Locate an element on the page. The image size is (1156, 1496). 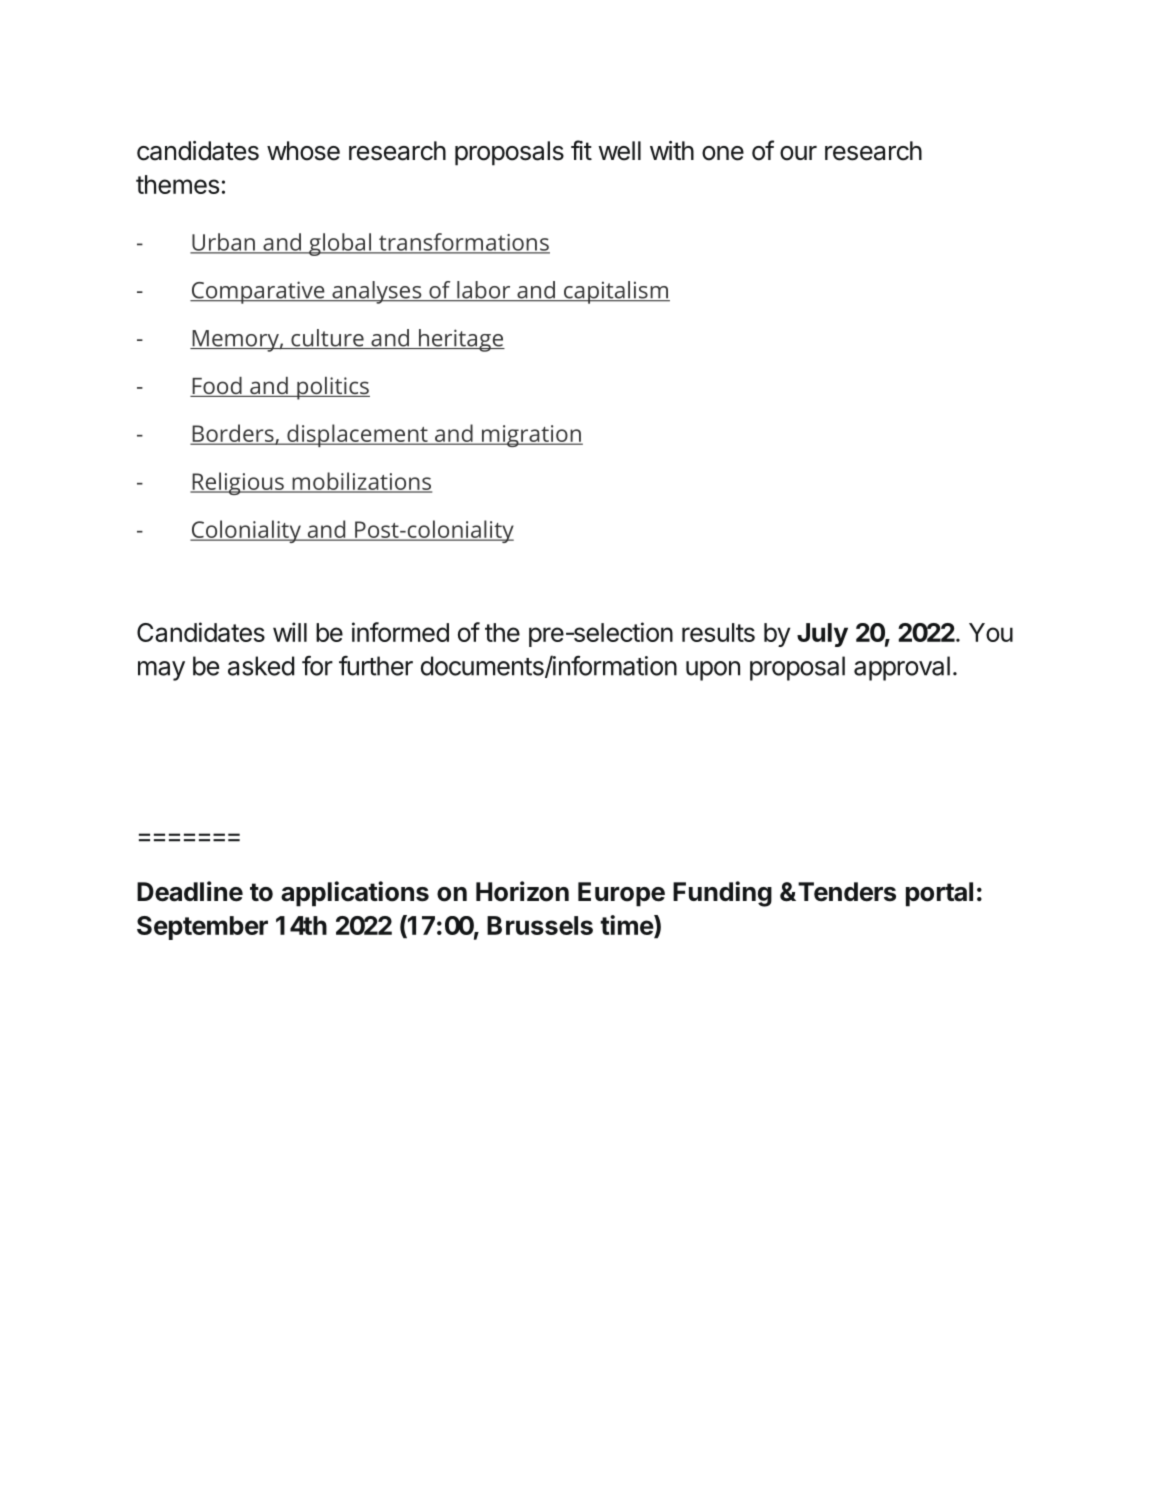
whose is located at coordinates (303, 151).
